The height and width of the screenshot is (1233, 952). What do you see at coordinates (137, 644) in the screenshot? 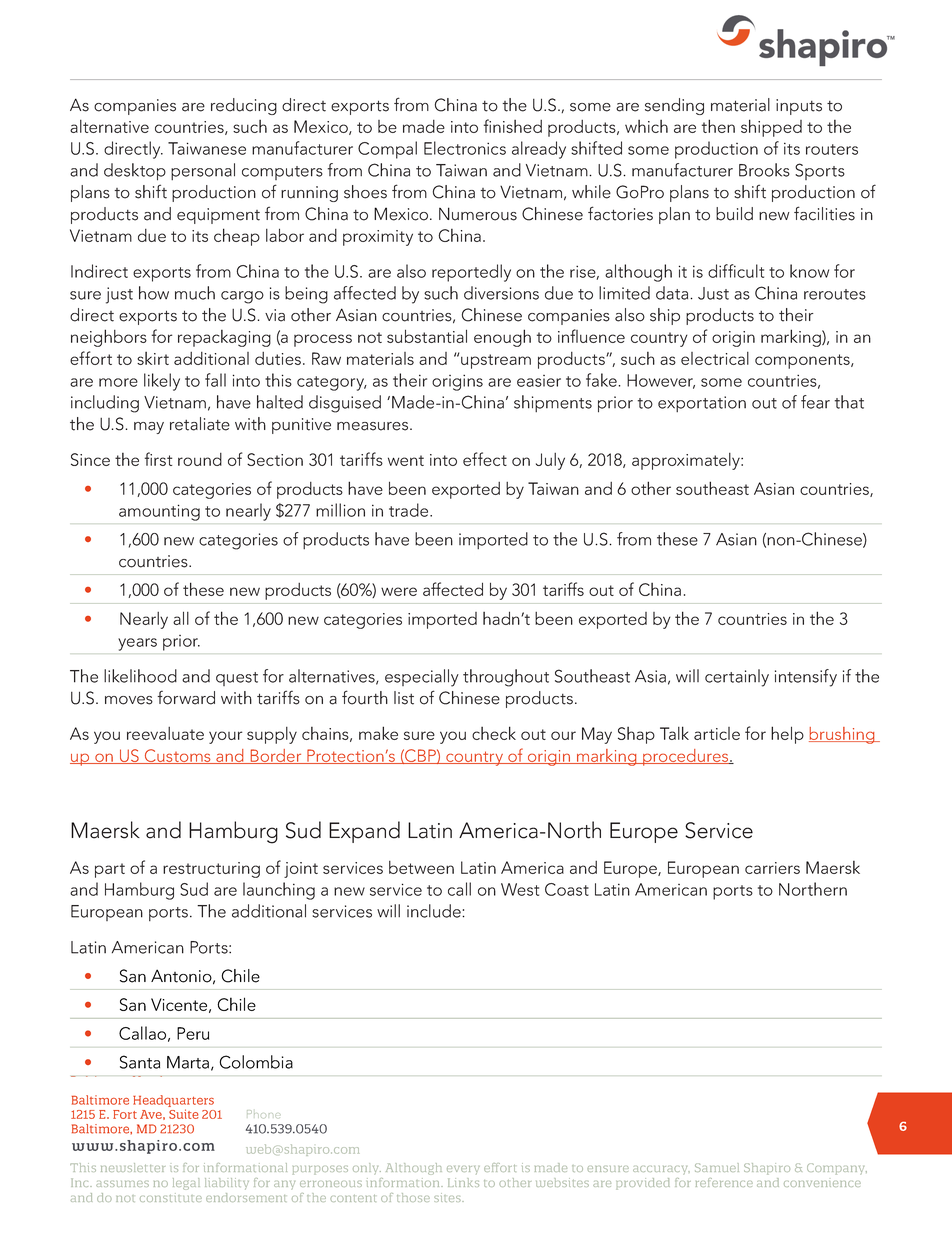
I see `years` at bounding box center [137, 644].
